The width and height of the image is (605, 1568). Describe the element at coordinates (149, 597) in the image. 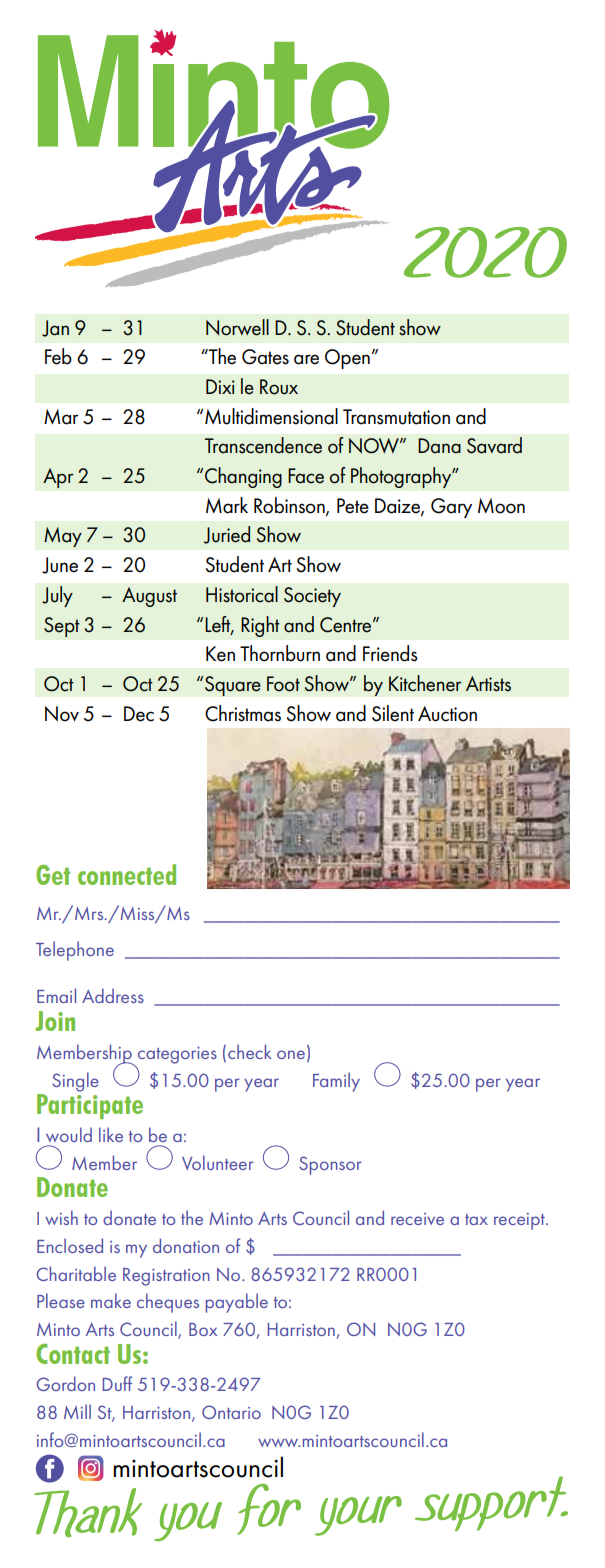

I see `August` at that location.
